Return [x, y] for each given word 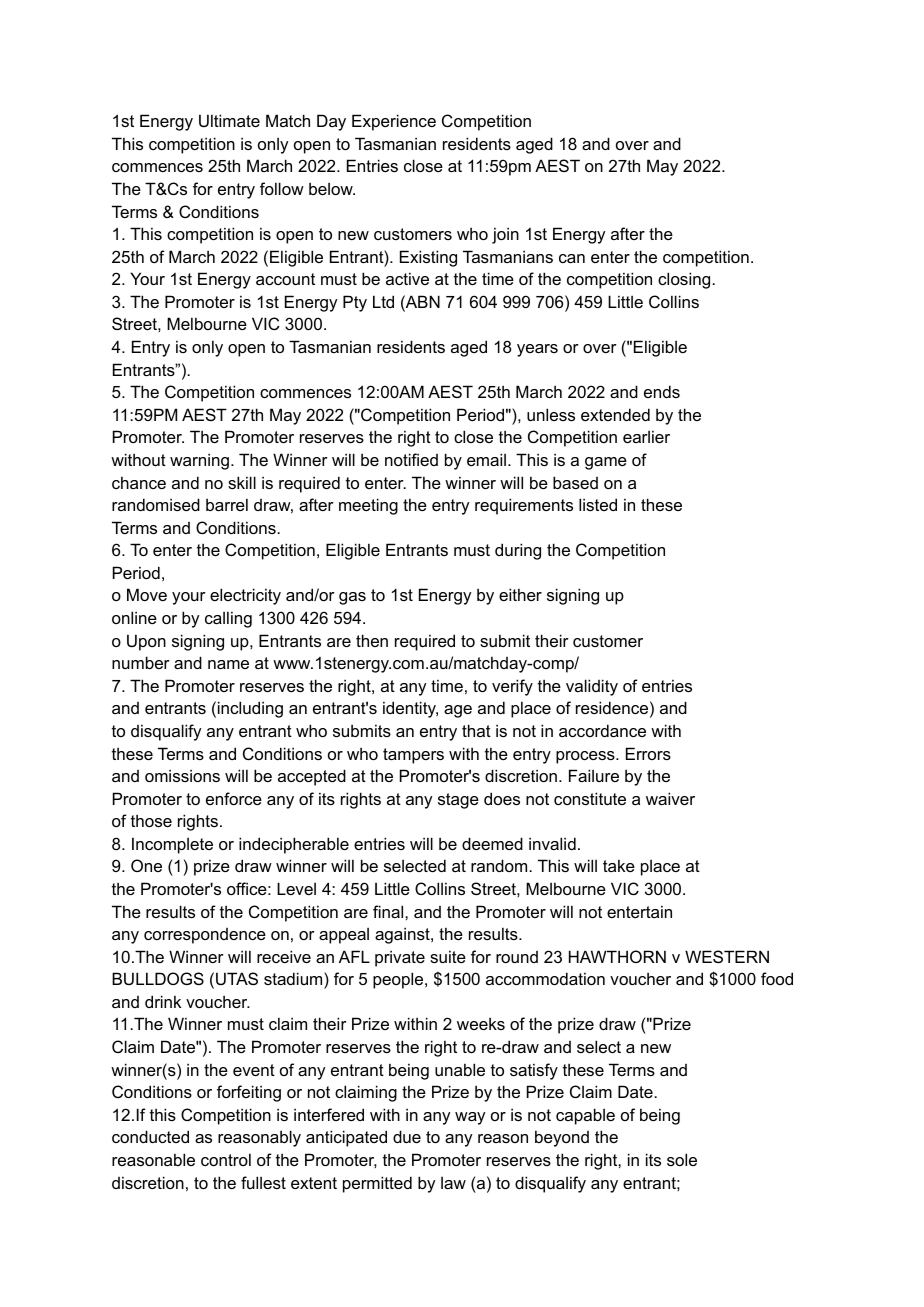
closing [685, 280]
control [226, 1159]
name [228, 664]
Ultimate [229, 120]
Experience [394, 122]
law [453, 1183]
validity [592, 687]
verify [512, 687]
